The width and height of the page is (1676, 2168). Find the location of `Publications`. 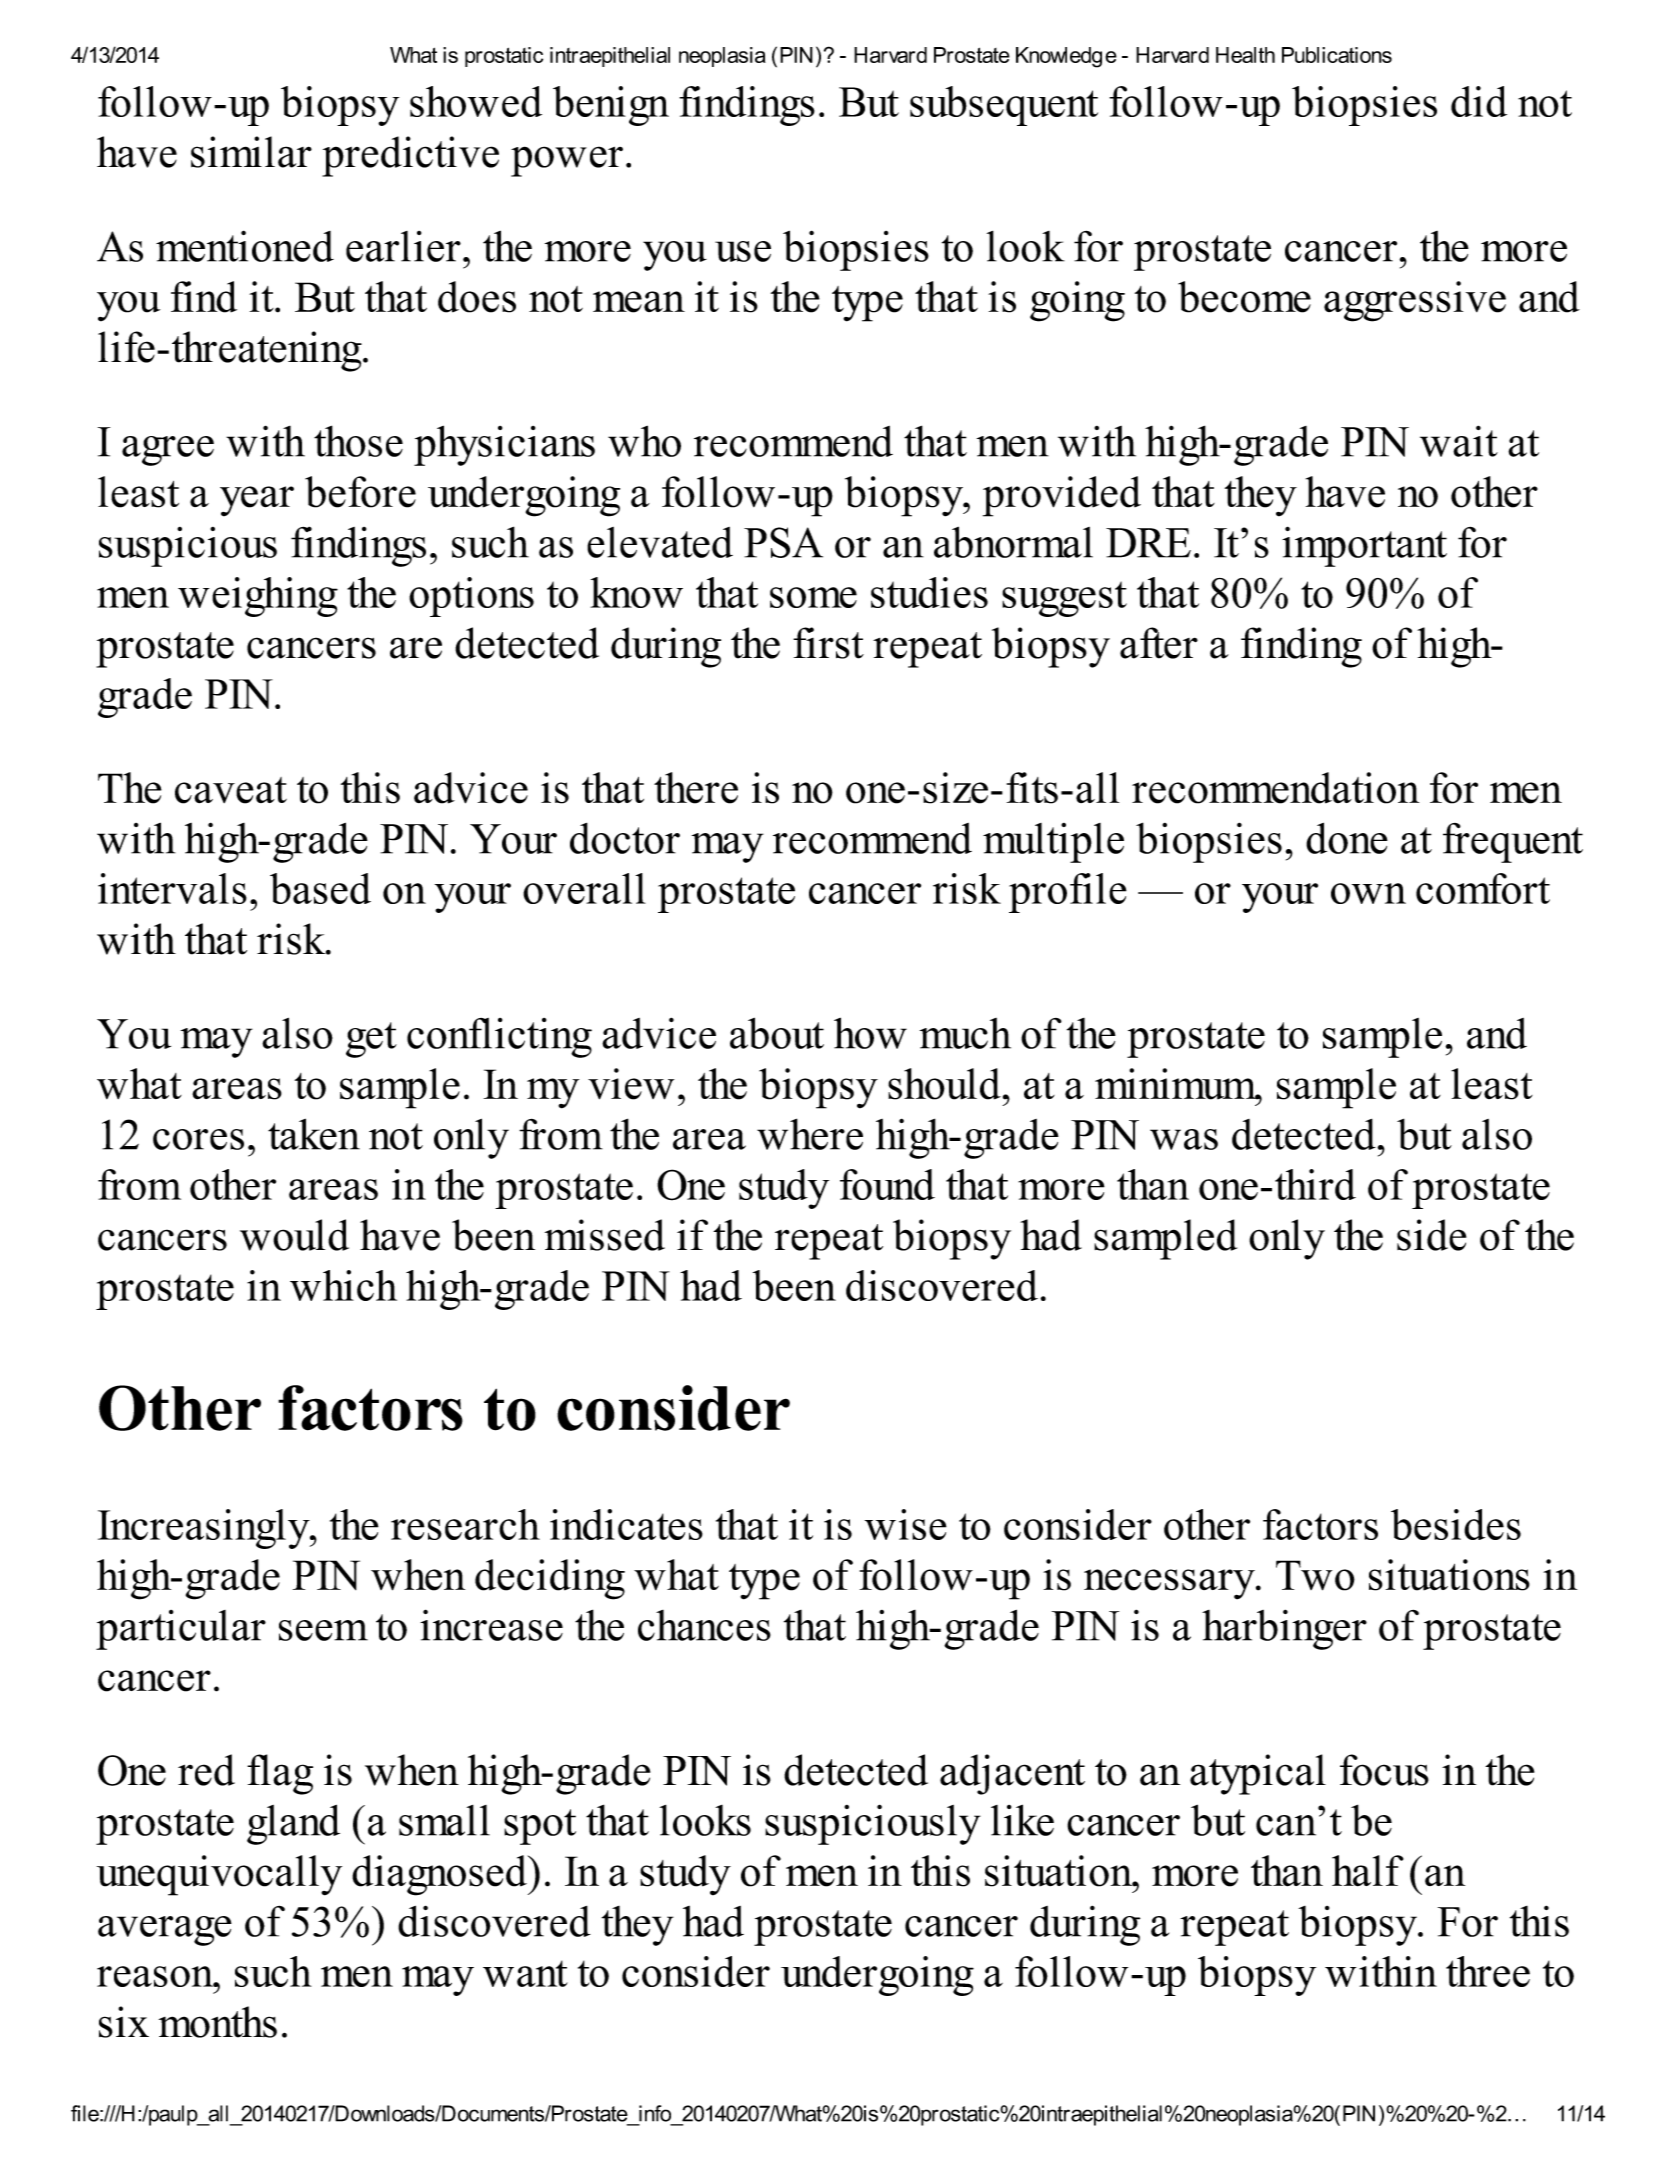

Publications is located at coordinates (1337, 55).
